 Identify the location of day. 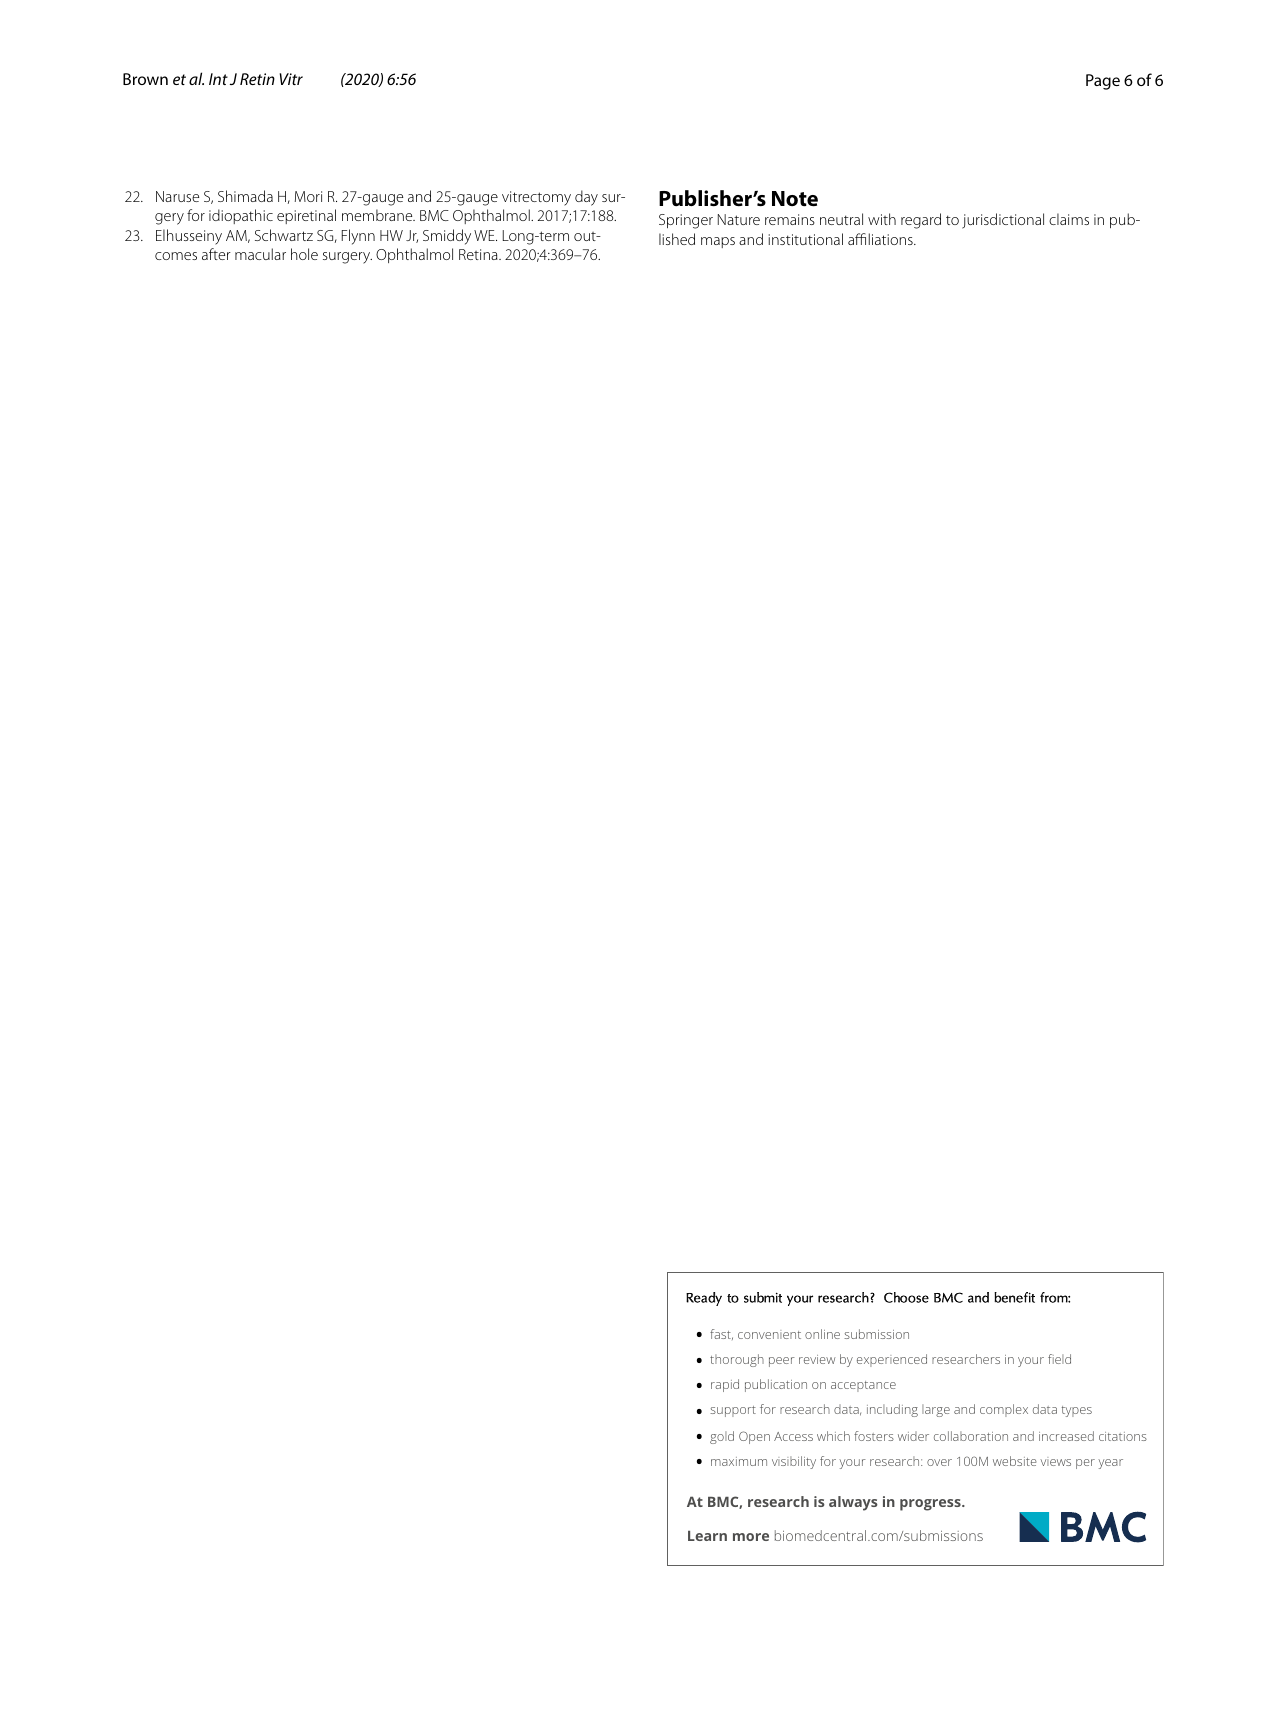
(586, 198).
